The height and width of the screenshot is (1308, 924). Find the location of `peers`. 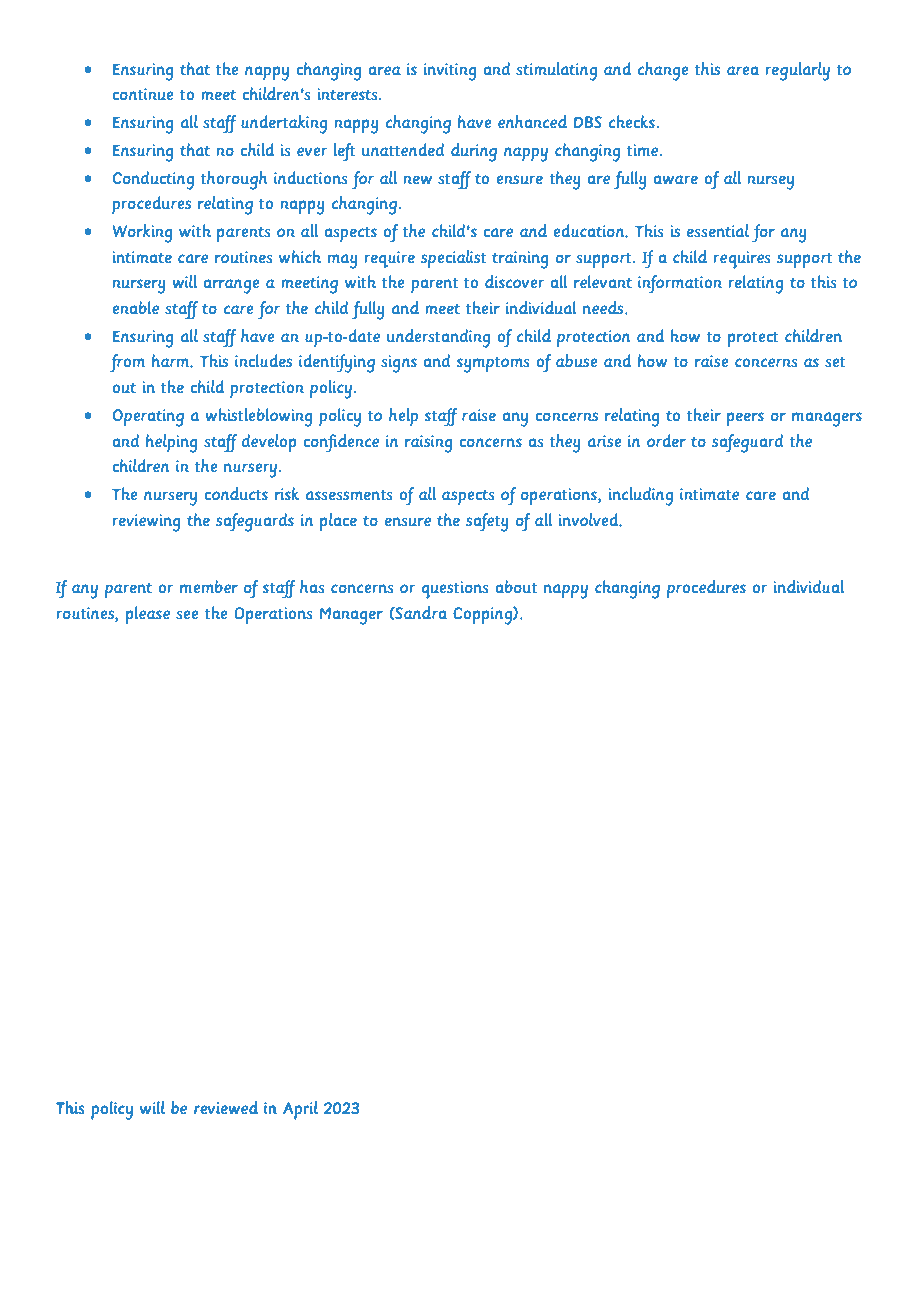

peers is located at coordinates (745, 419).
